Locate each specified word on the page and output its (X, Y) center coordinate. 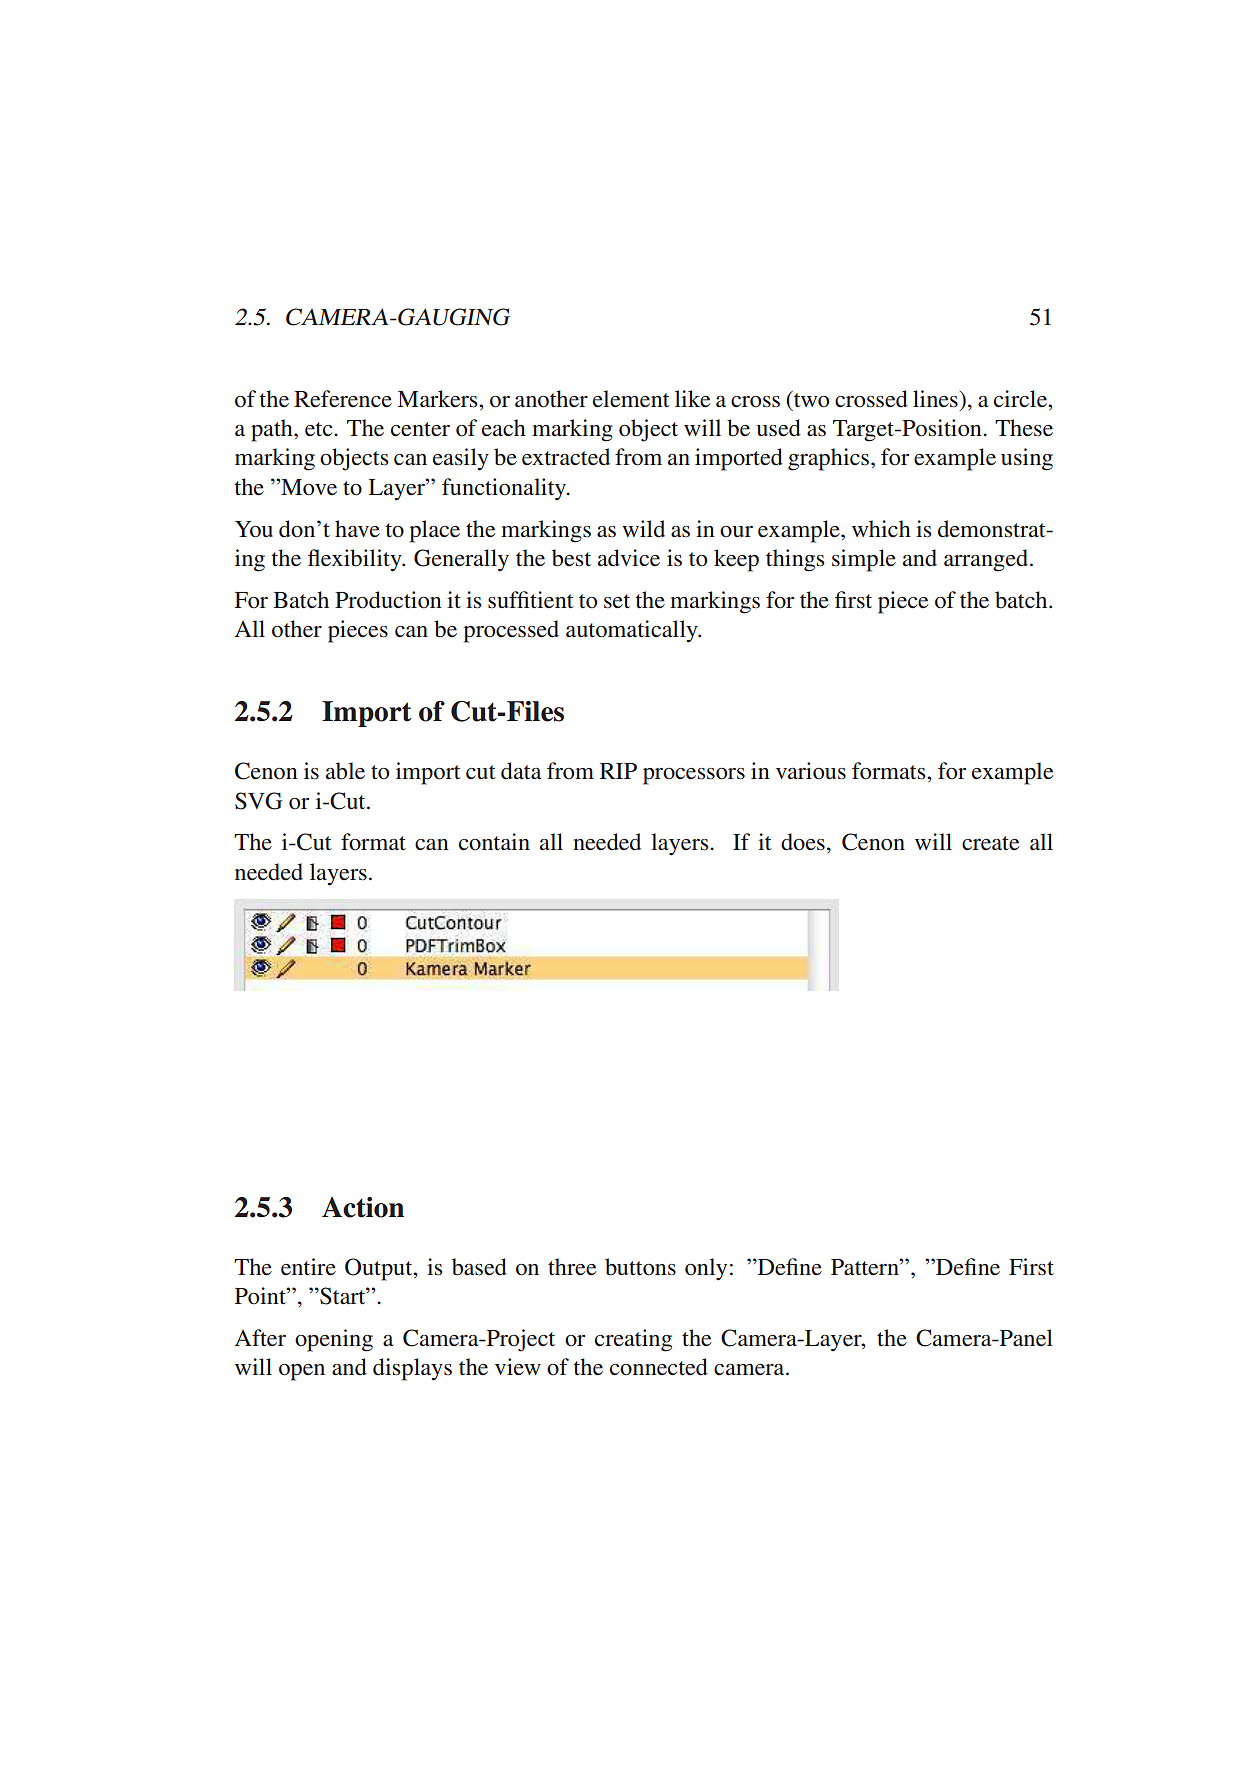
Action (363, 1207)
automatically (633, 631)
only (706, 1269)
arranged (987, 560)
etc (320, 429)
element (631, 399)
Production (388, 600)
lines (935, 399)
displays (412, 1369)
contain (494, 842)
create (990, 843)
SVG (258, 801)
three (572, 1266)
